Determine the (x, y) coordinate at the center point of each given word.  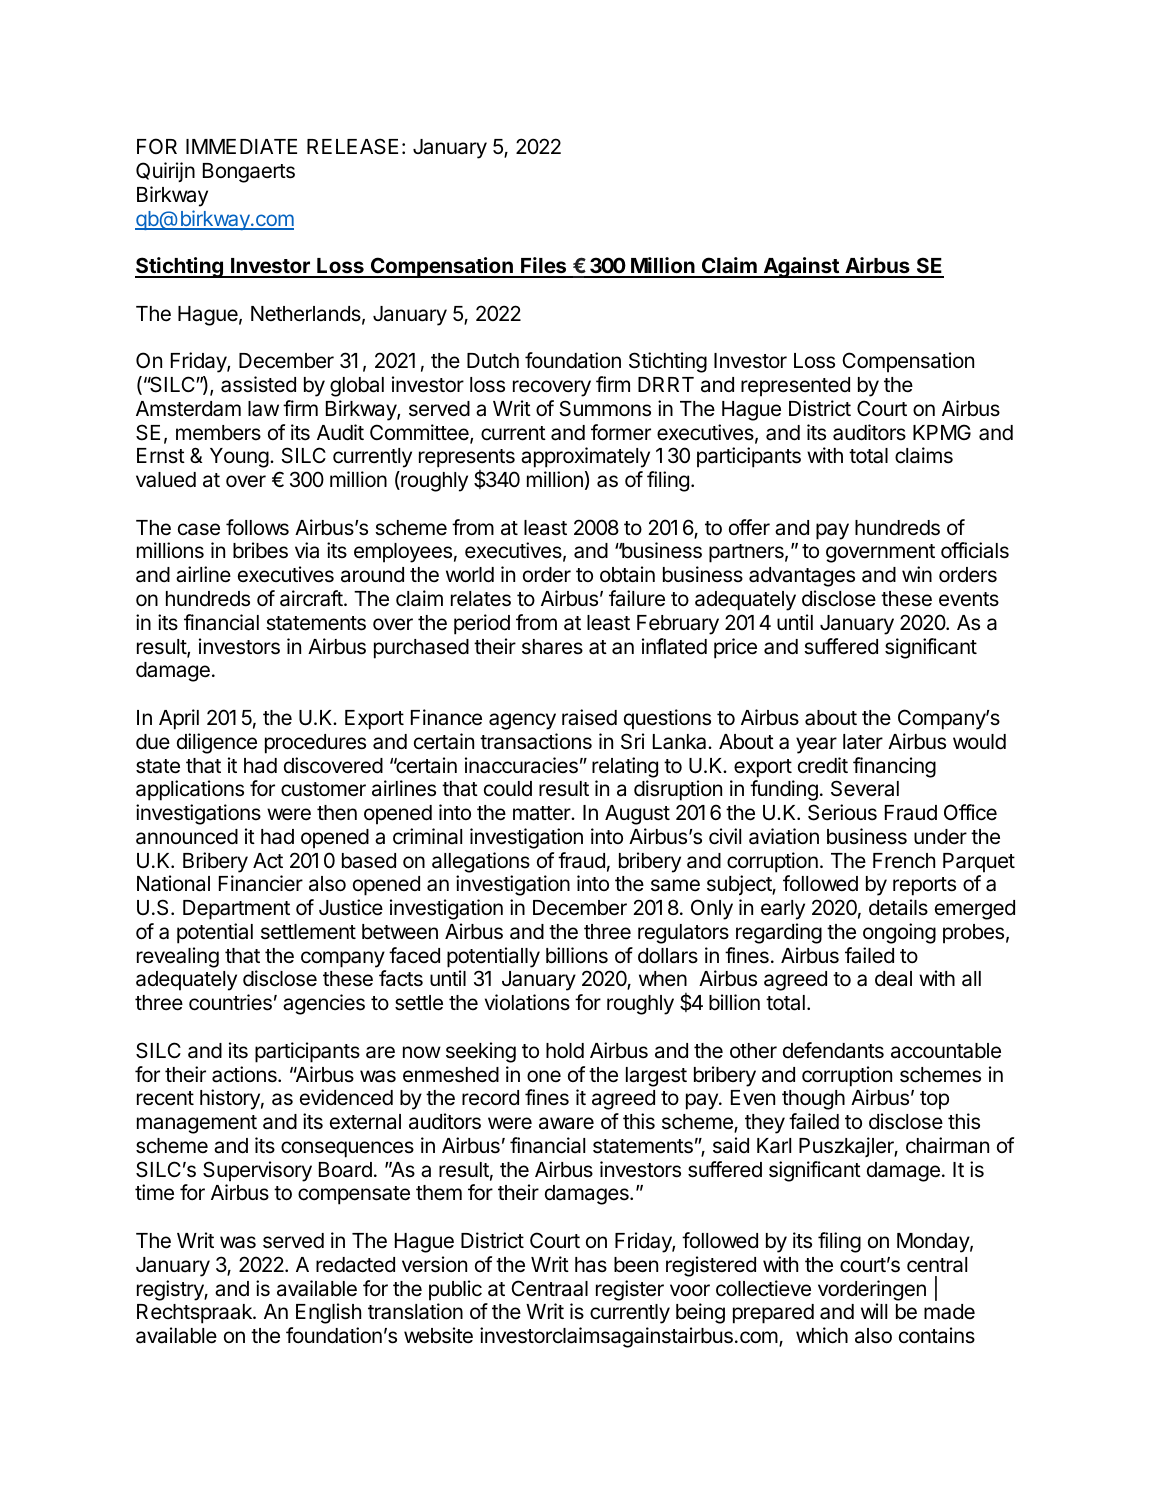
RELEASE (352, 146)
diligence (217, 743)
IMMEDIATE (241, 146)
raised (589, 717)
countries (230, 1002)
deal (893, 979)
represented (795, 387)
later (863, 742)
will (874, 1311)
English (328, 1313)
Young (239, 458)
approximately (585, 457)
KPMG (942, 432)
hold (565, 1051)
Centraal (549, 1288)
